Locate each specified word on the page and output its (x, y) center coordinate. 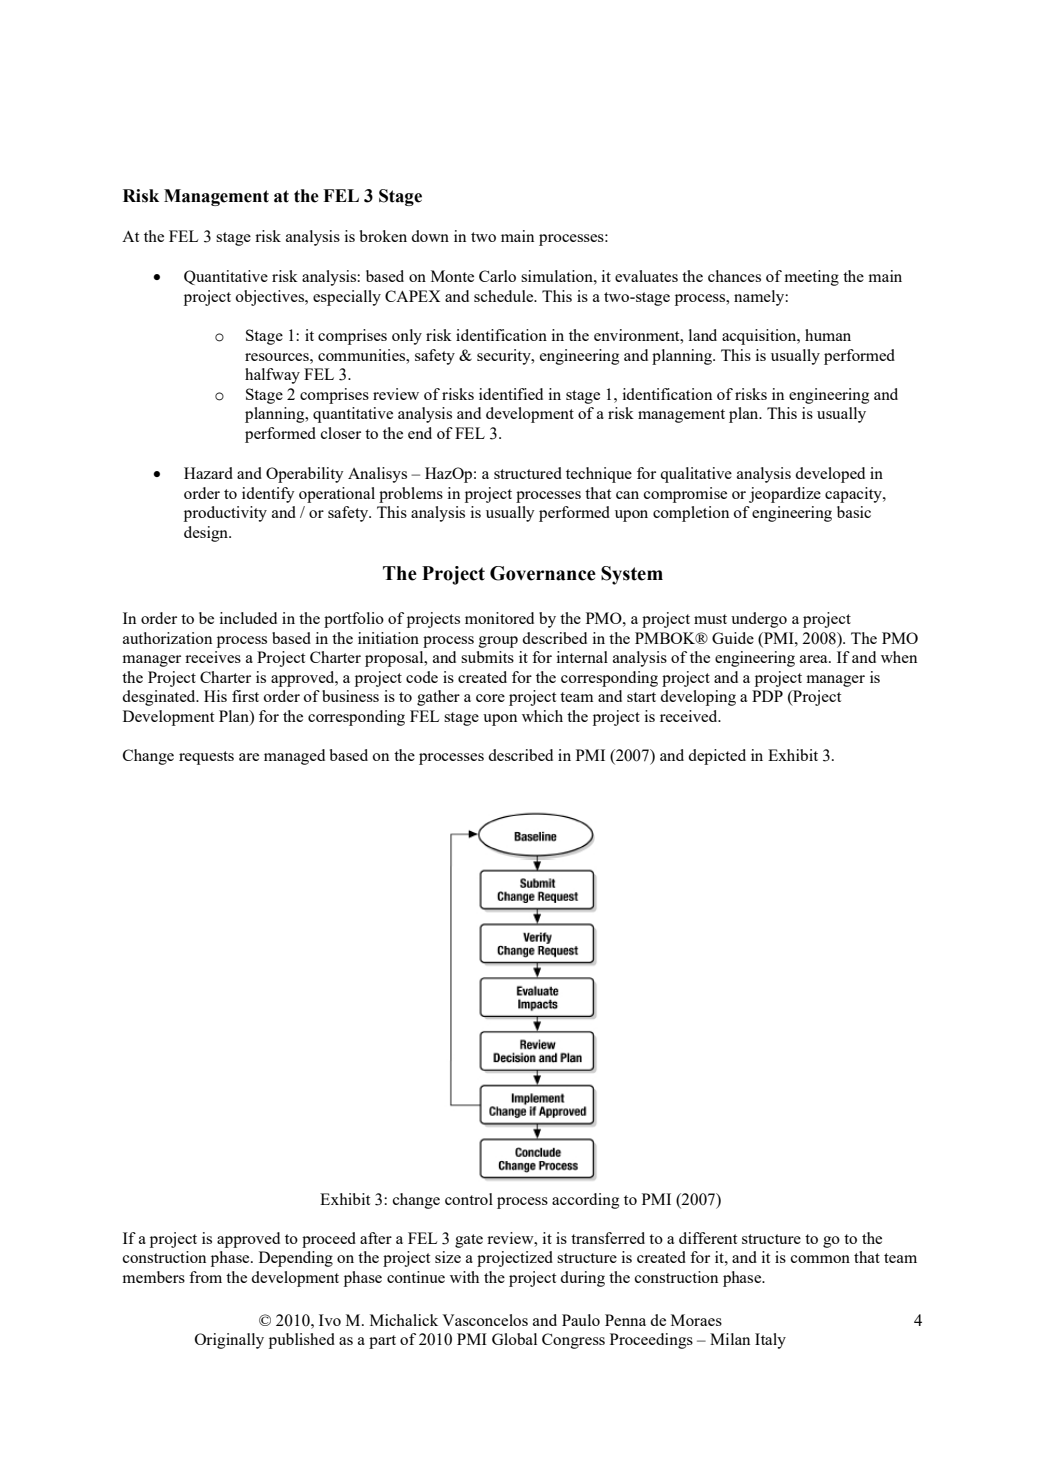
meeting (811, 278)
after (376, 1238)
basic (854, 512)
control (469, 1199)
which (542, 716)
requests (206, 758)
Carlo (497, 276)
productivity (225, 514)
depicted (717, 757)
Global (514, 1339)
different (708, 1238)
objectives (271, 298)
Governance (543, 573)
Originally (229, 1341)
